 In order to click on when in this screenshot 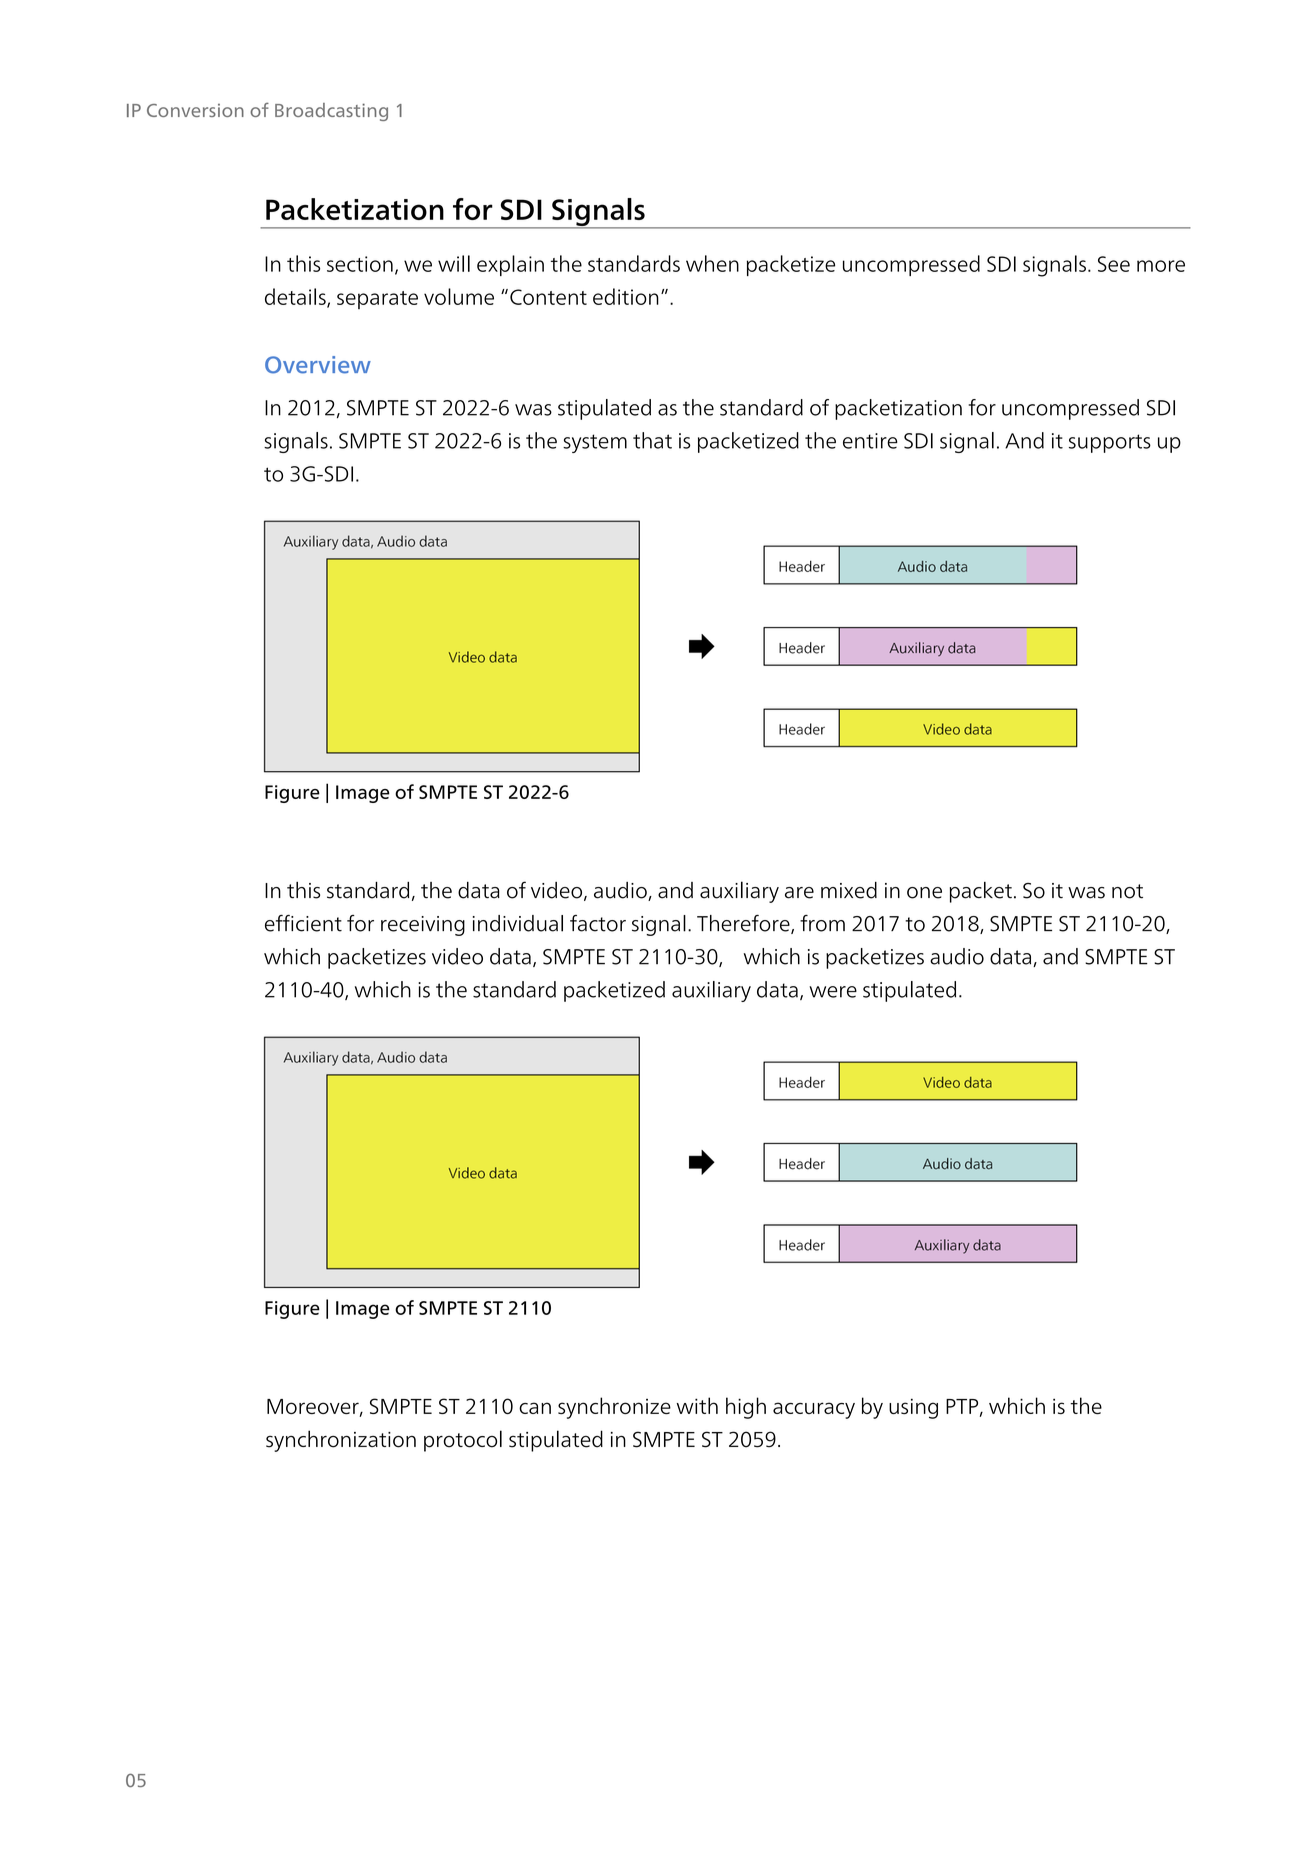, I will do `click(712, 263)`.
